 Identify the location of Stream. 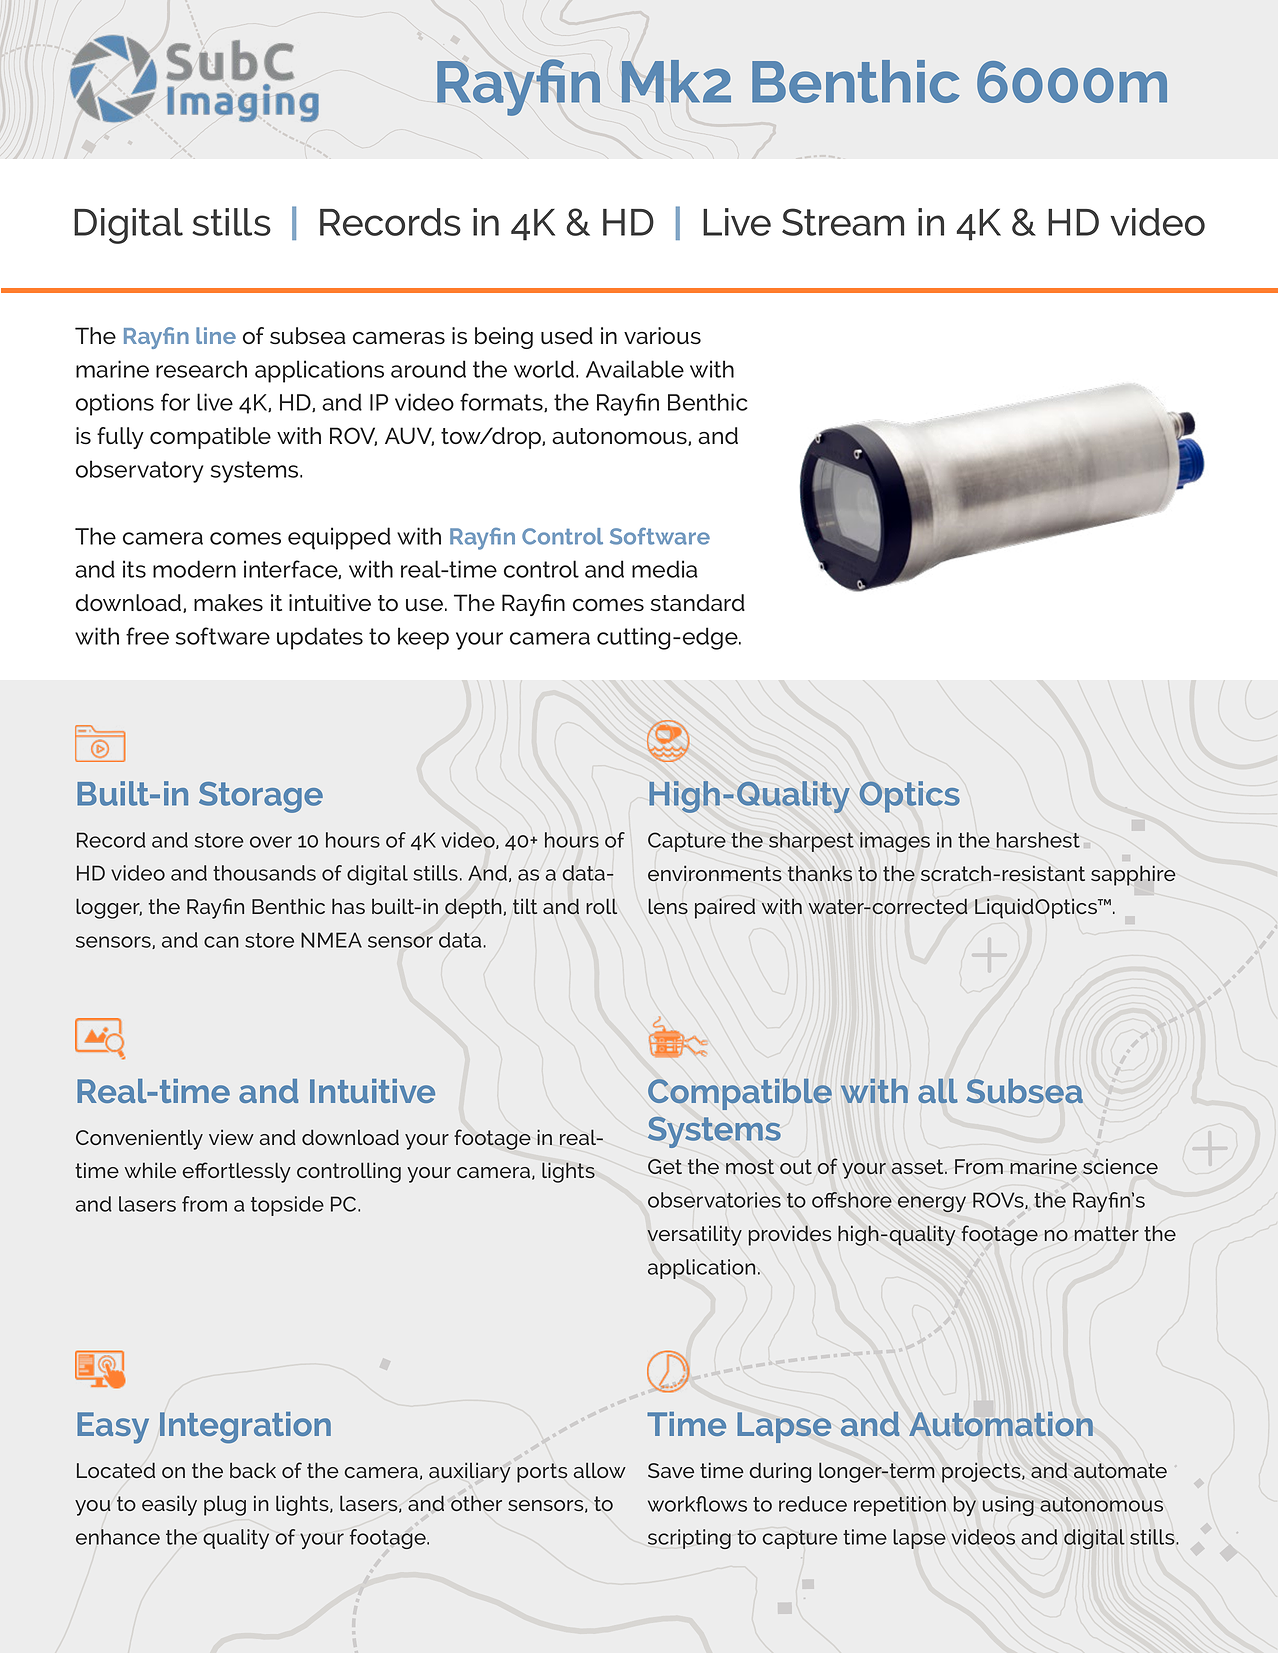
(843, 222).
